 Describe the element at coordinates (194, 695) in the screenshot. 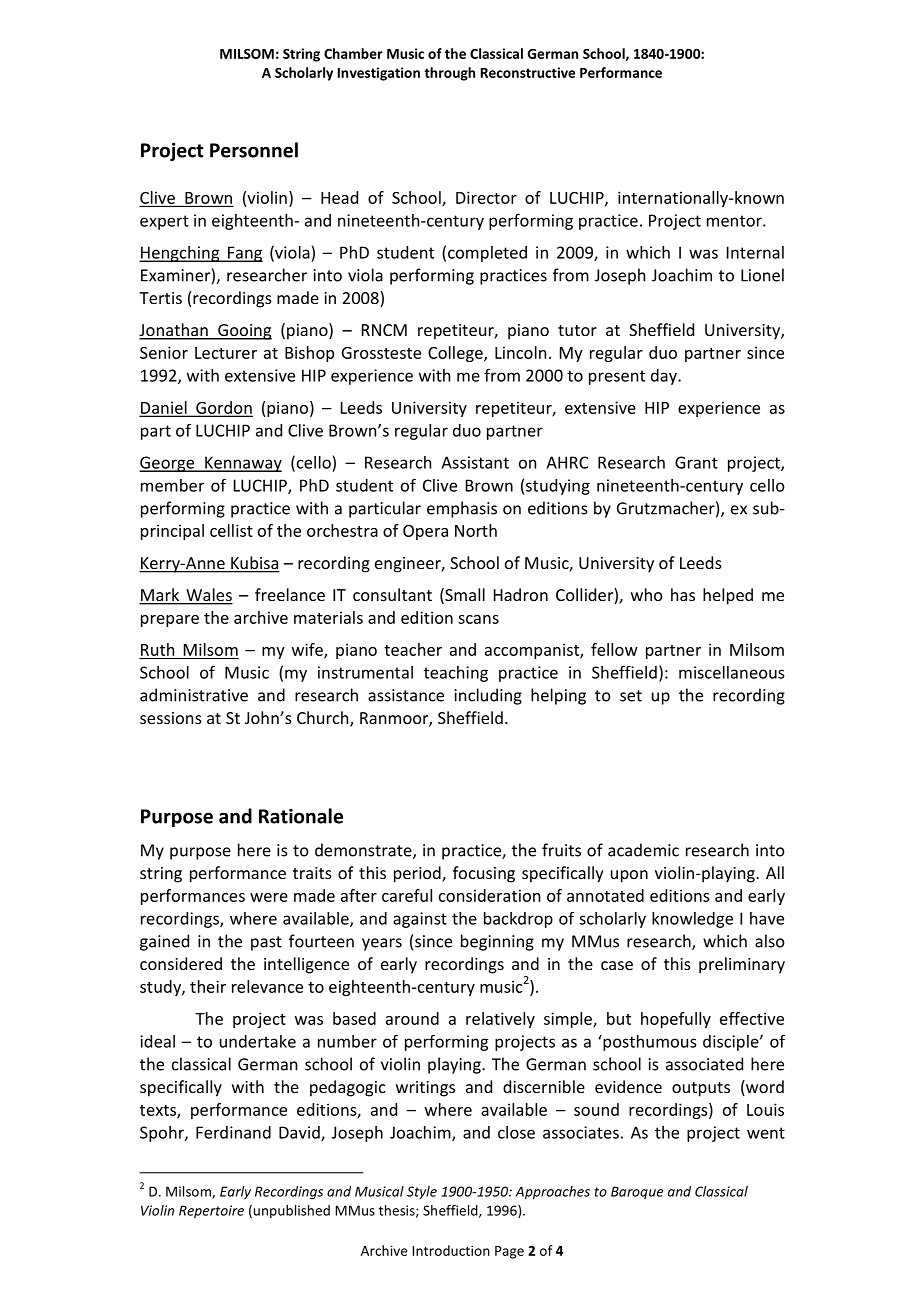

I see `administrative` at that location.
